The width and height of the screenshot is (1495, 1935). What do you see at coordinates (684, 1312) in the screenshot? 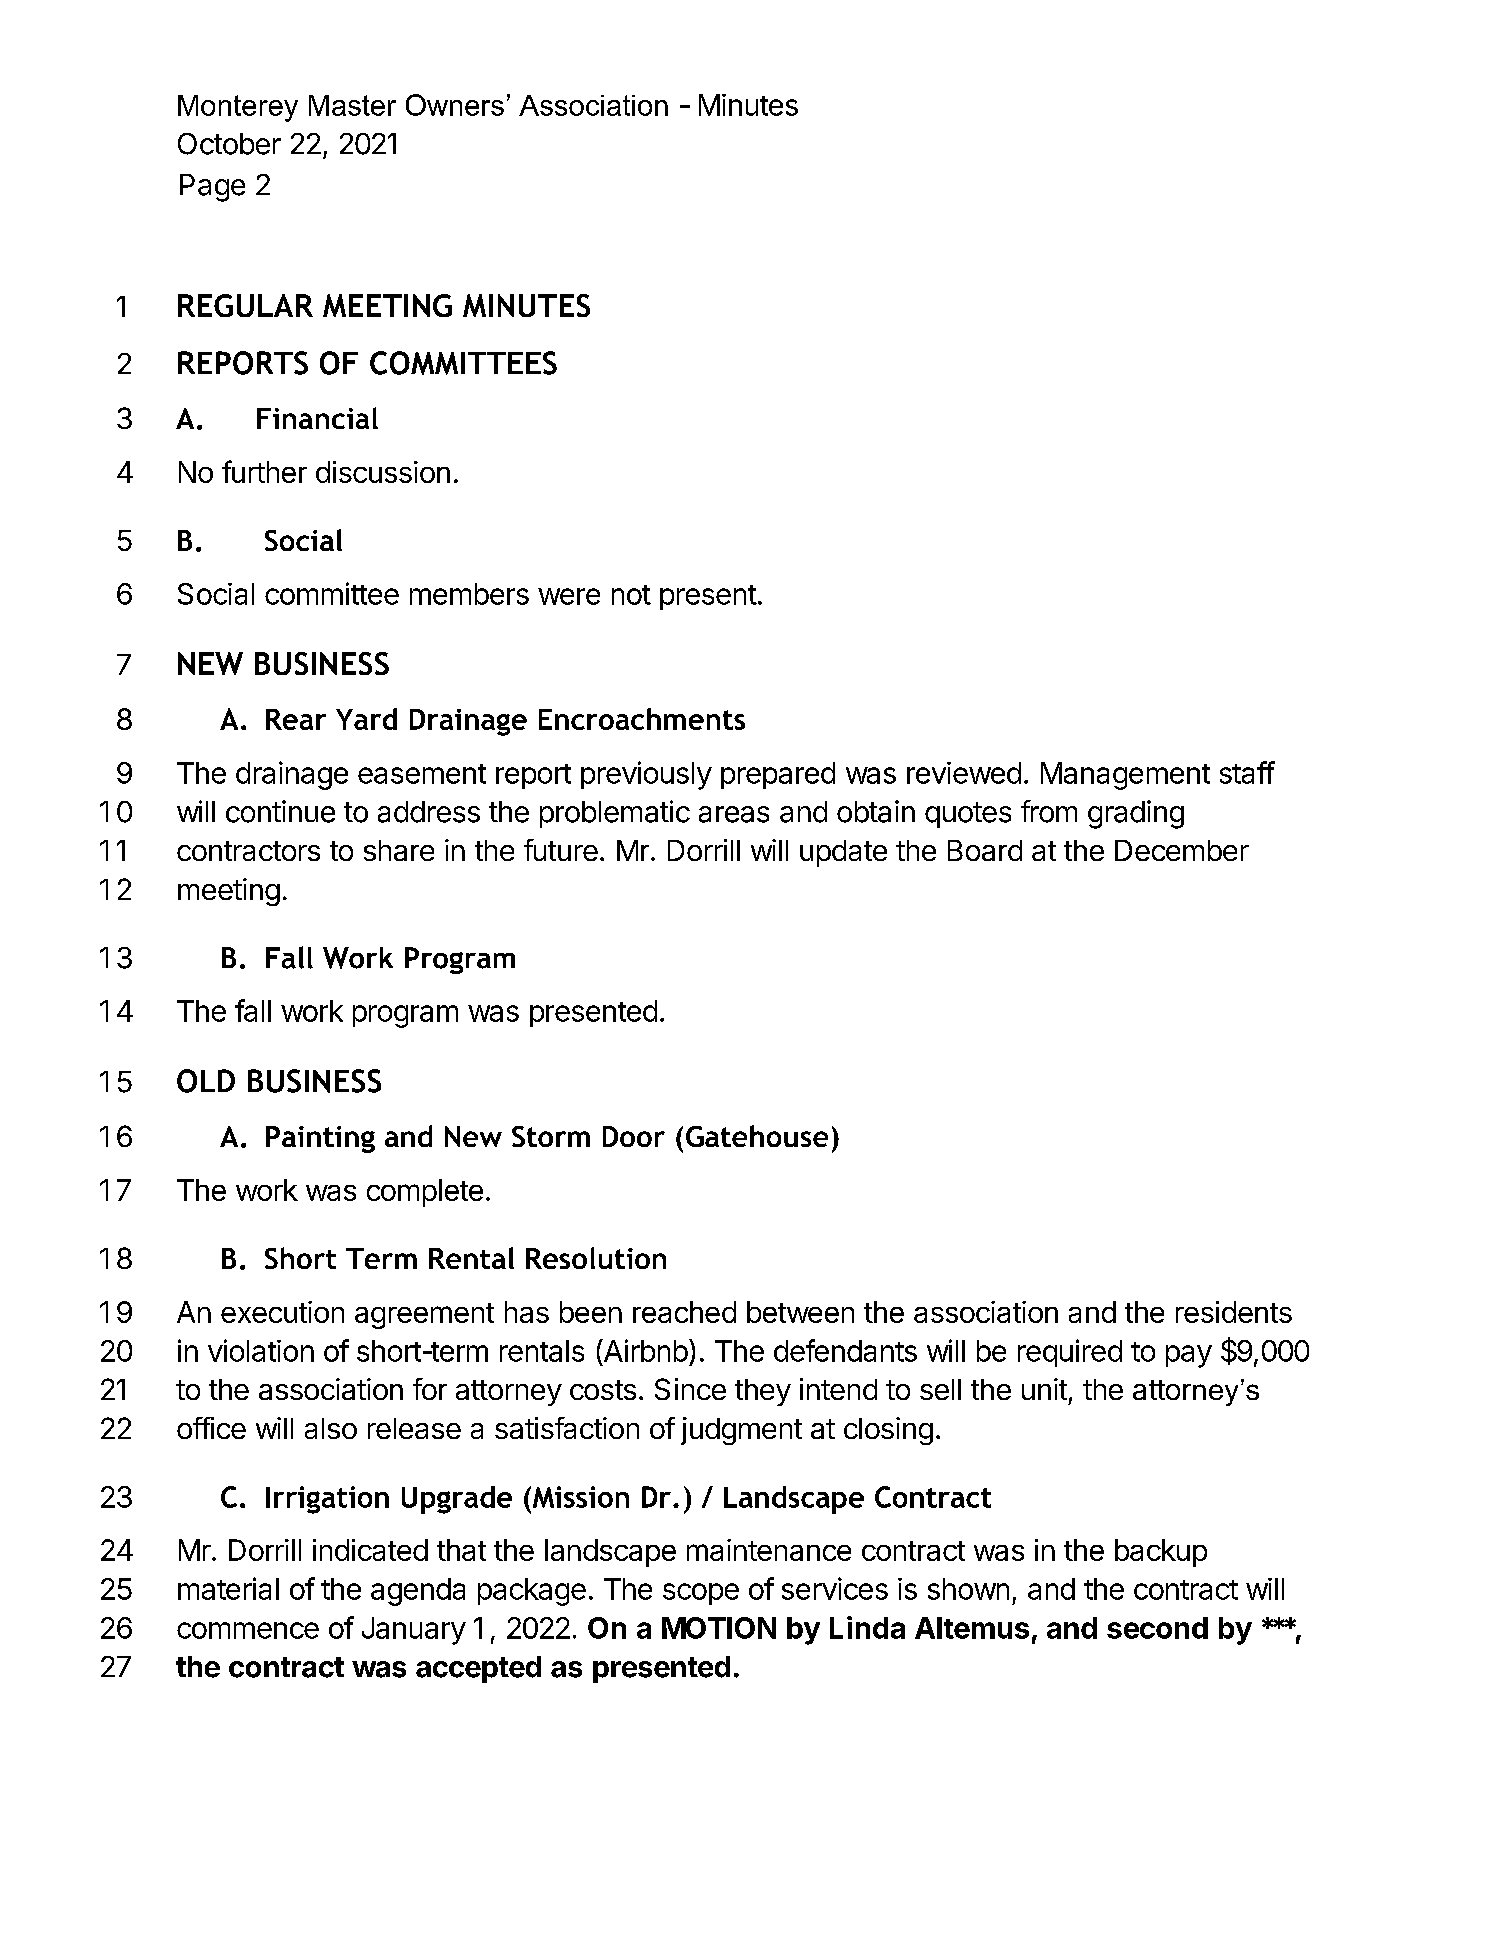
I see `reached` at bounding box center [684, 1312].
